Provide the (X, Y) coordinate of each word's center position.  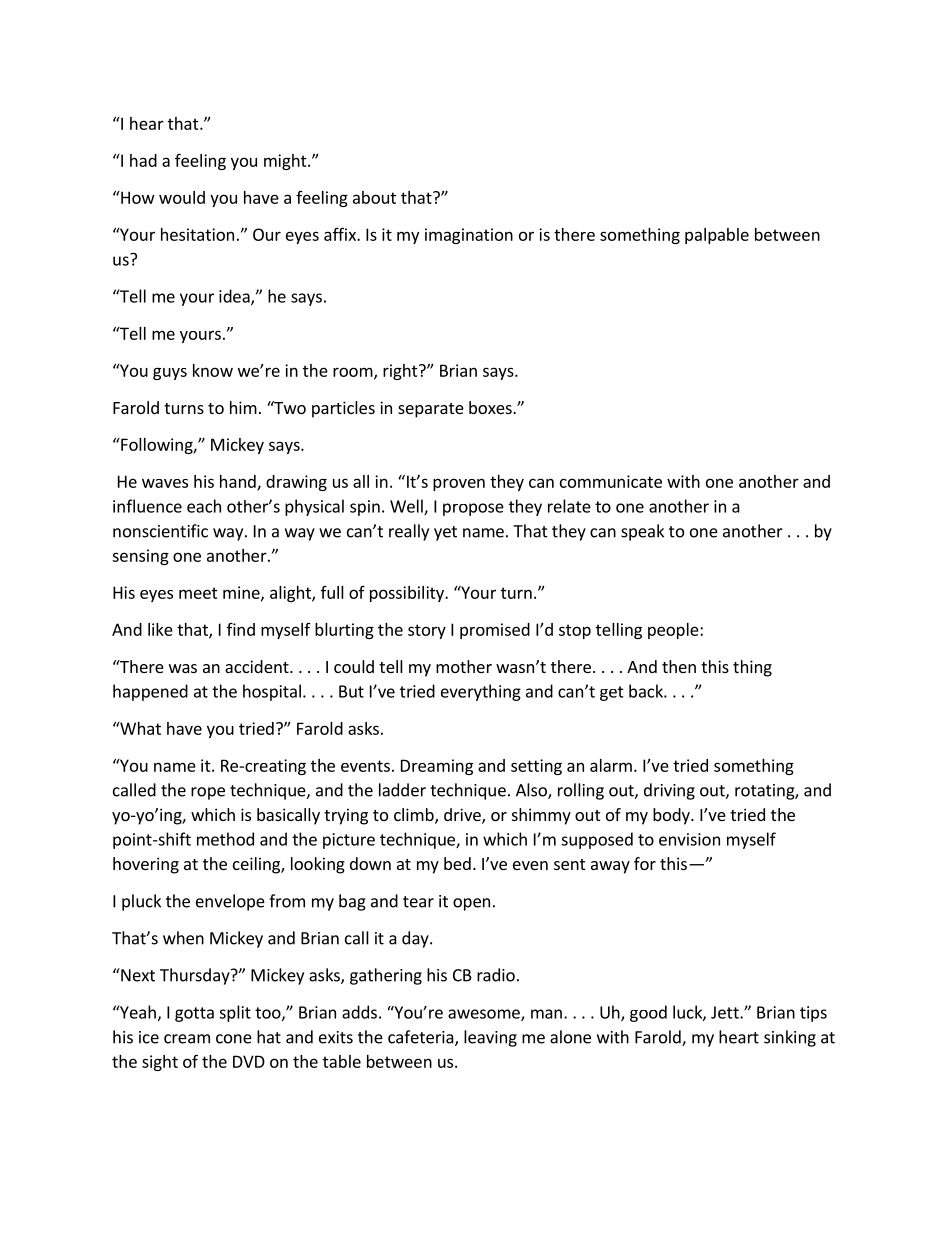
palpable (717, 236)
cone (234, 1039)
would (182, 197)
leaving (490, 1038)
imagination (469, 236)
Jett (726, 1012)
